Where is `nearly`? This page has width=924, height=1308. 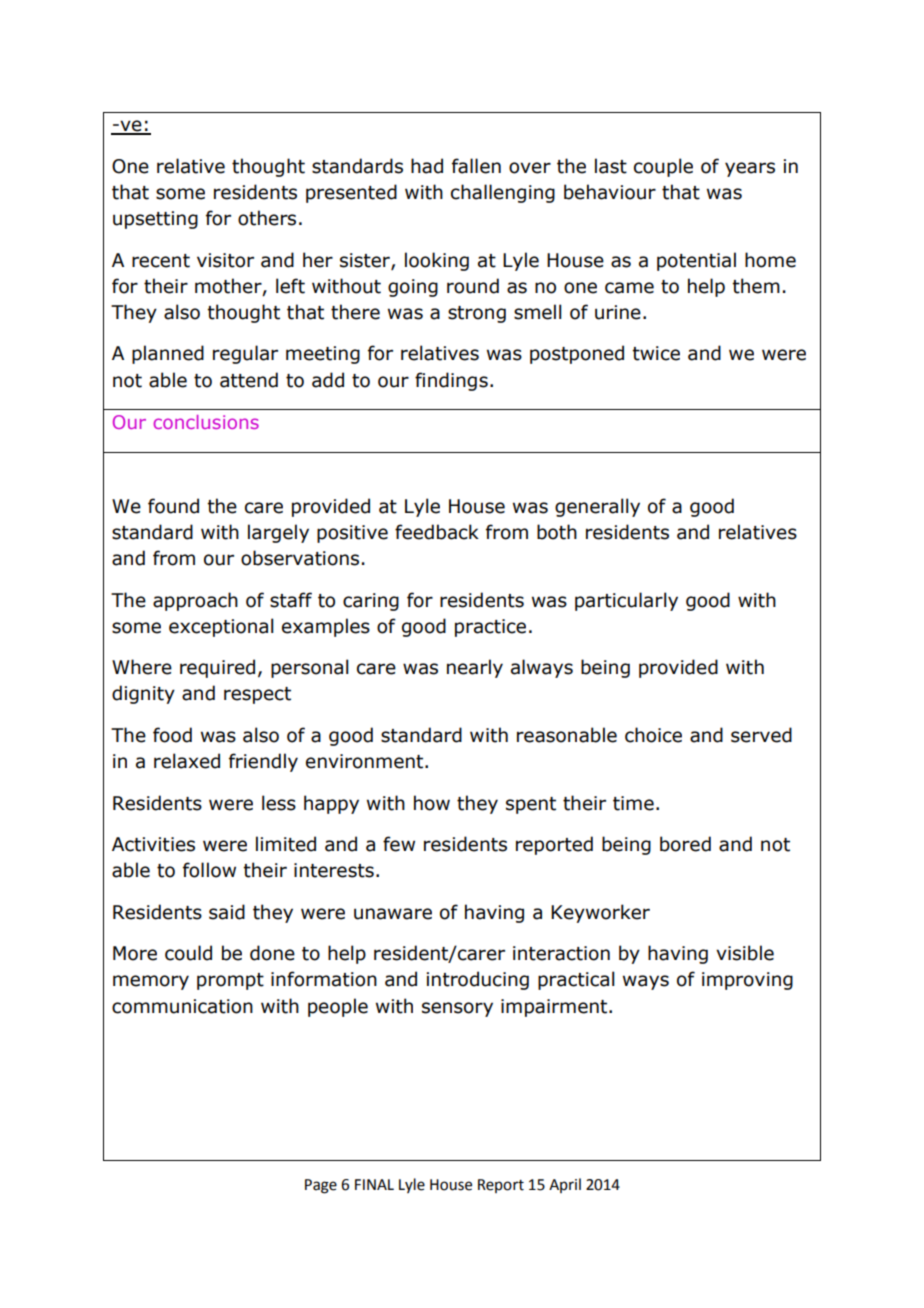
nearly is located at coordinates (475, 668).
